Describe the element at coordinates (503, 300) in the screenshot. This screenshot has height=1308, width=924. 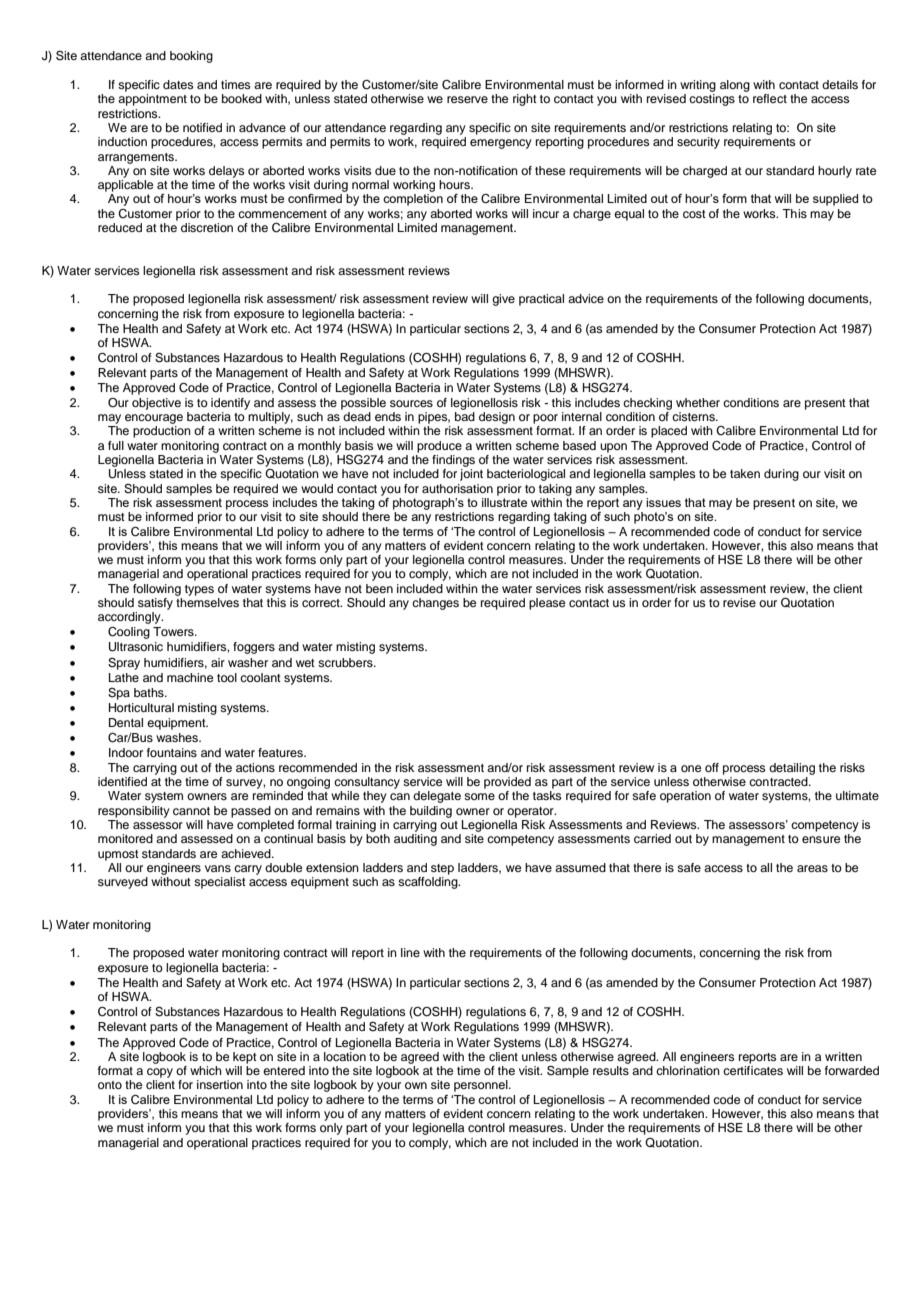
I see `give` at that location.
